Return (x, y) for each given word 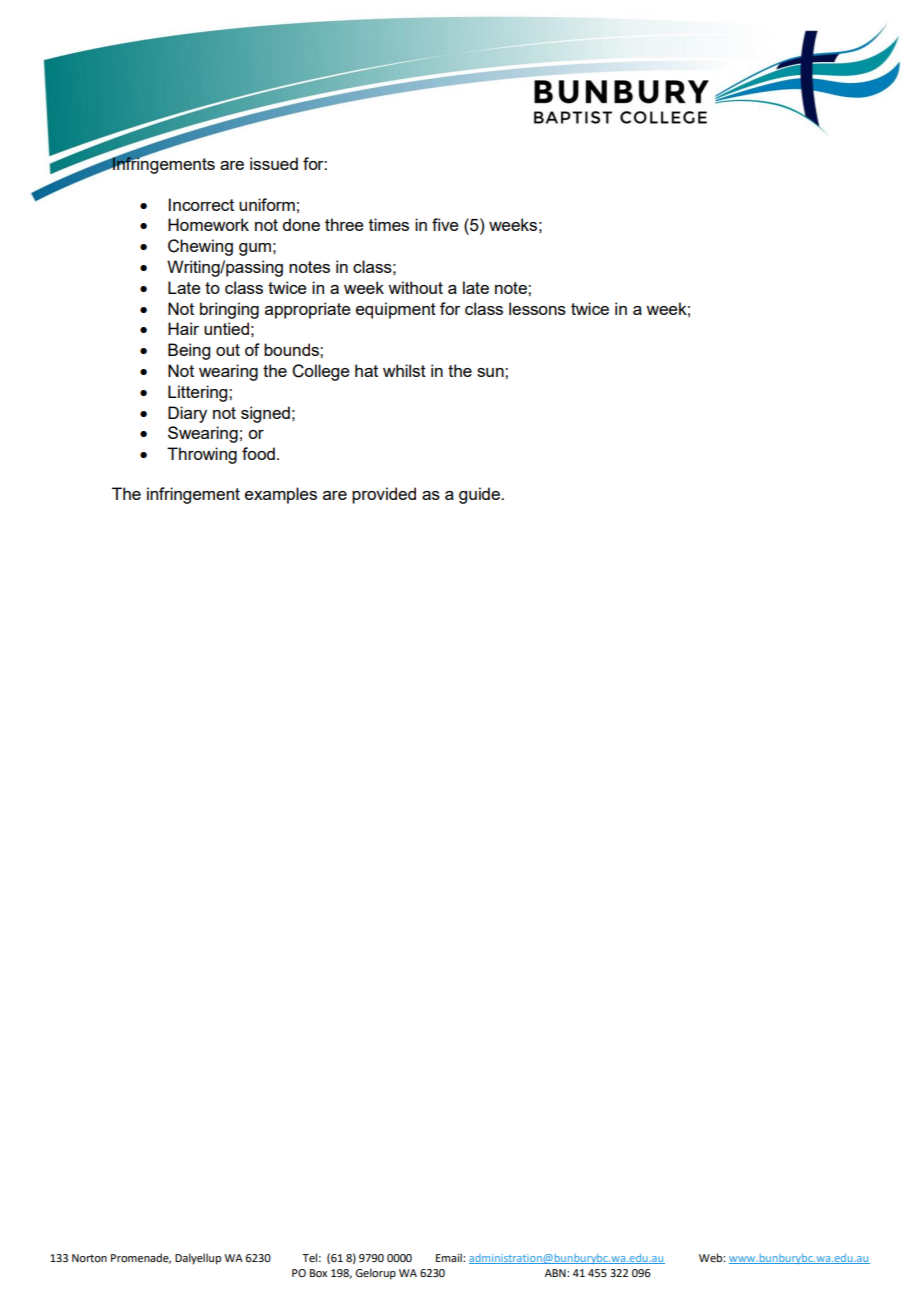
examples (281, 495)
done (301, 224)
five (445, 224)
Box (318, 1273)
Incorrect (201, 204)
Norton (89, 1258)
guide (480, 495)
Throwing (202, 455)
